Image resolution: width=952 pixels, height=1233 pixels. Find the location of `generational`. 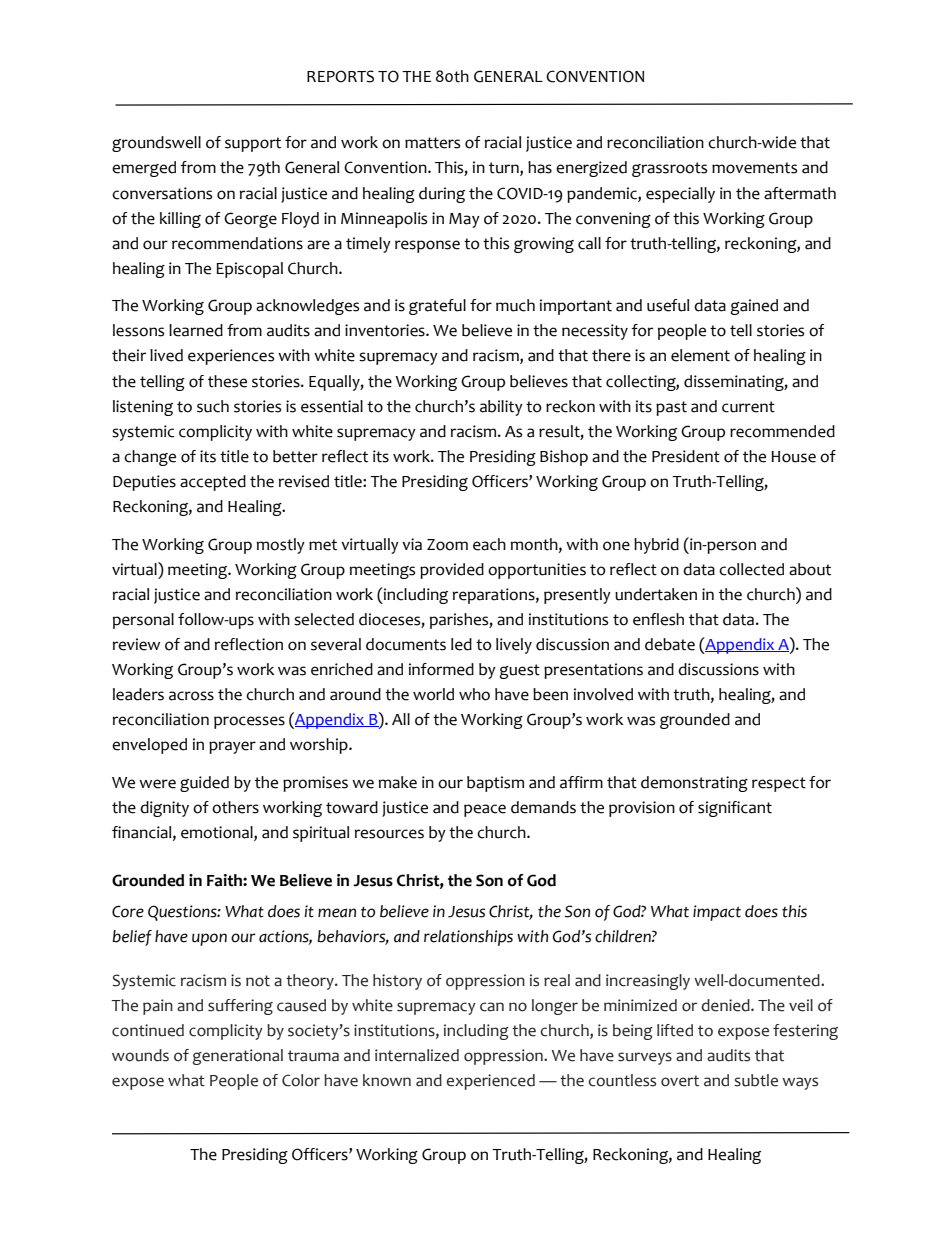

generational is located at coordinates (238, 1057).
